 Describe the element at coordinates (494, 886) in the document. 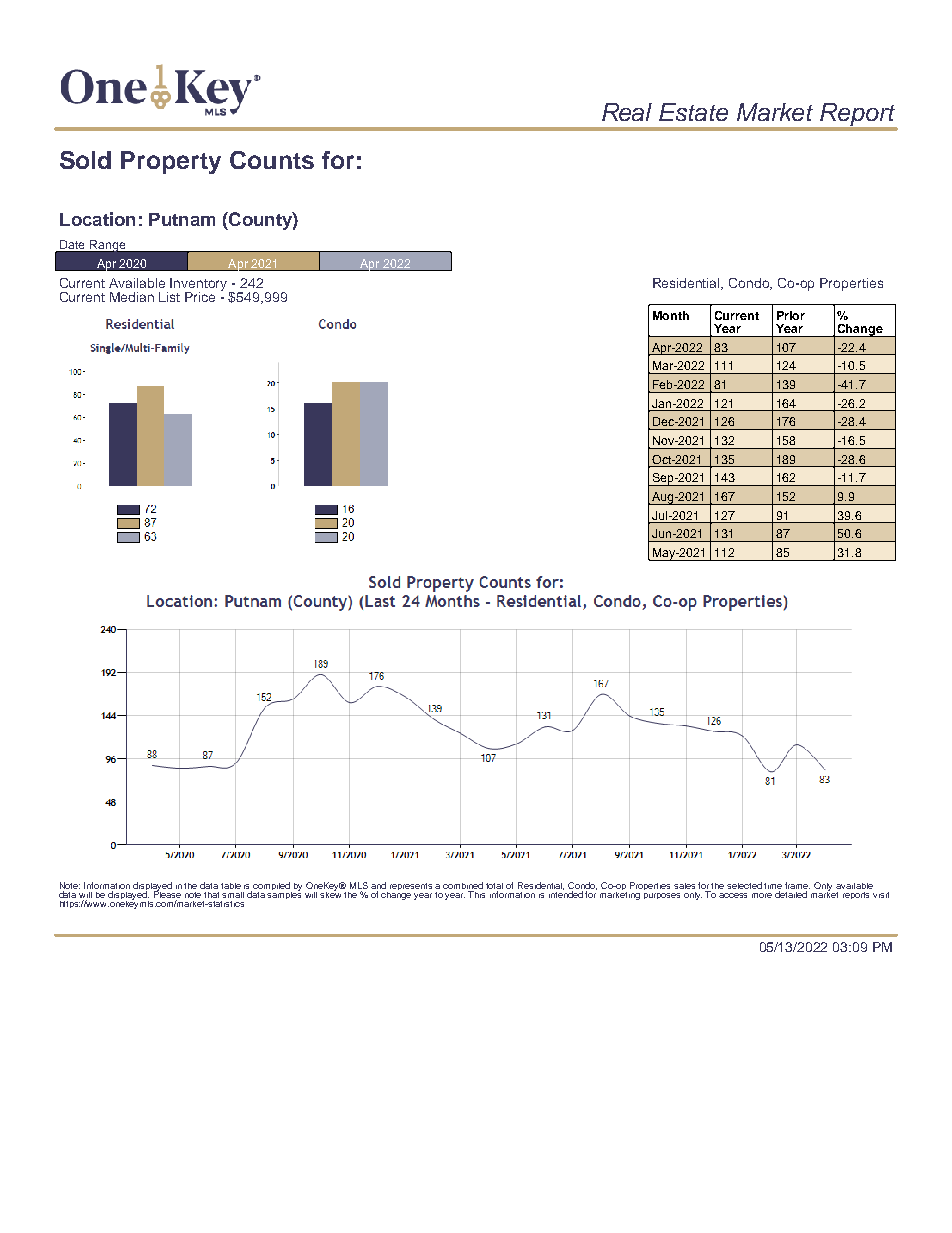

I see `total` at that location.
